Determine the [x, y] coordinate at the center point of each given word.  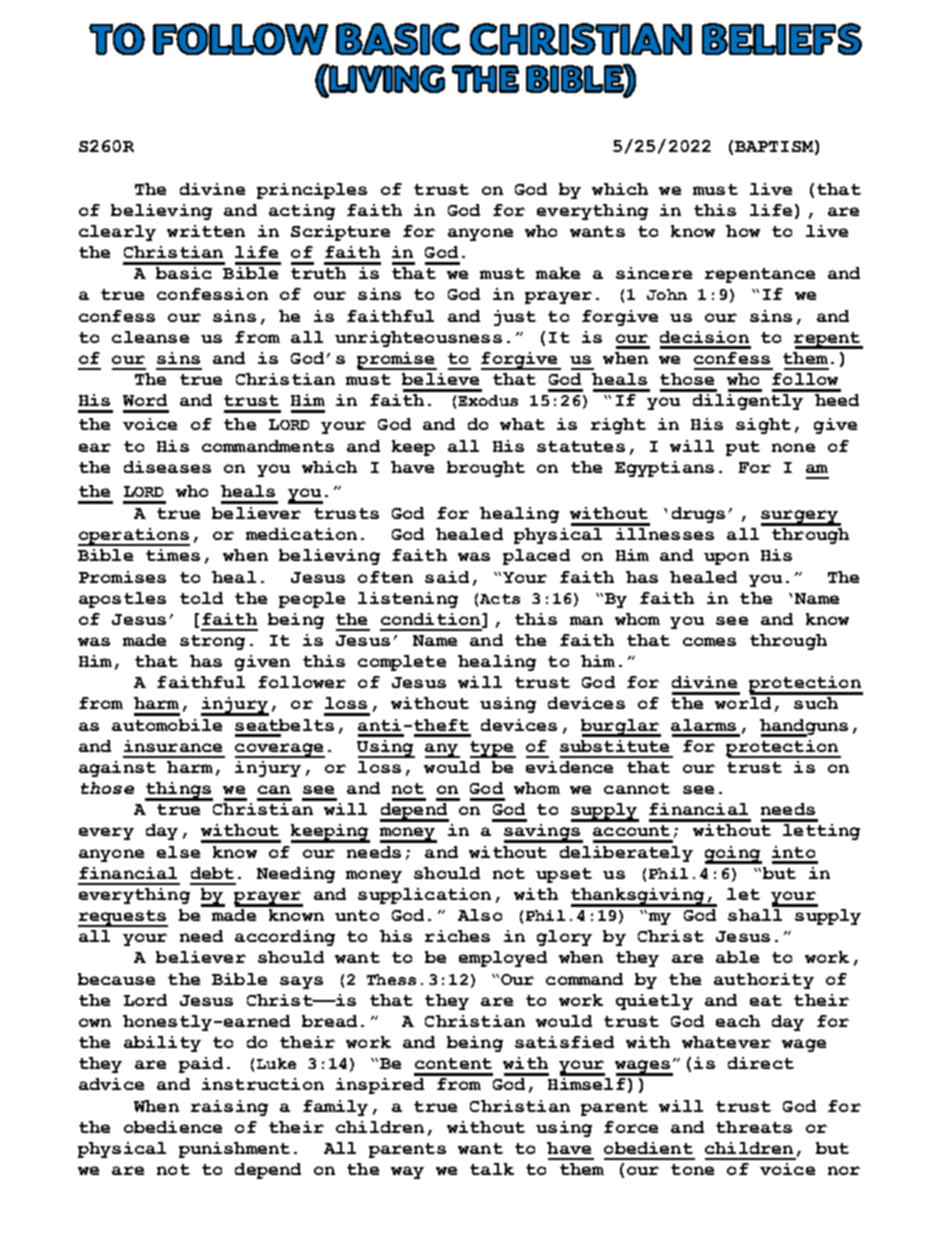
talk [492, 1169]
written [206, 231]
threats [754, 1127]
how [743, 231]
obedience [173, 1127]
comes [709, 641]
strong [212, 642]
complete [402, 663]
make [558, 273]
